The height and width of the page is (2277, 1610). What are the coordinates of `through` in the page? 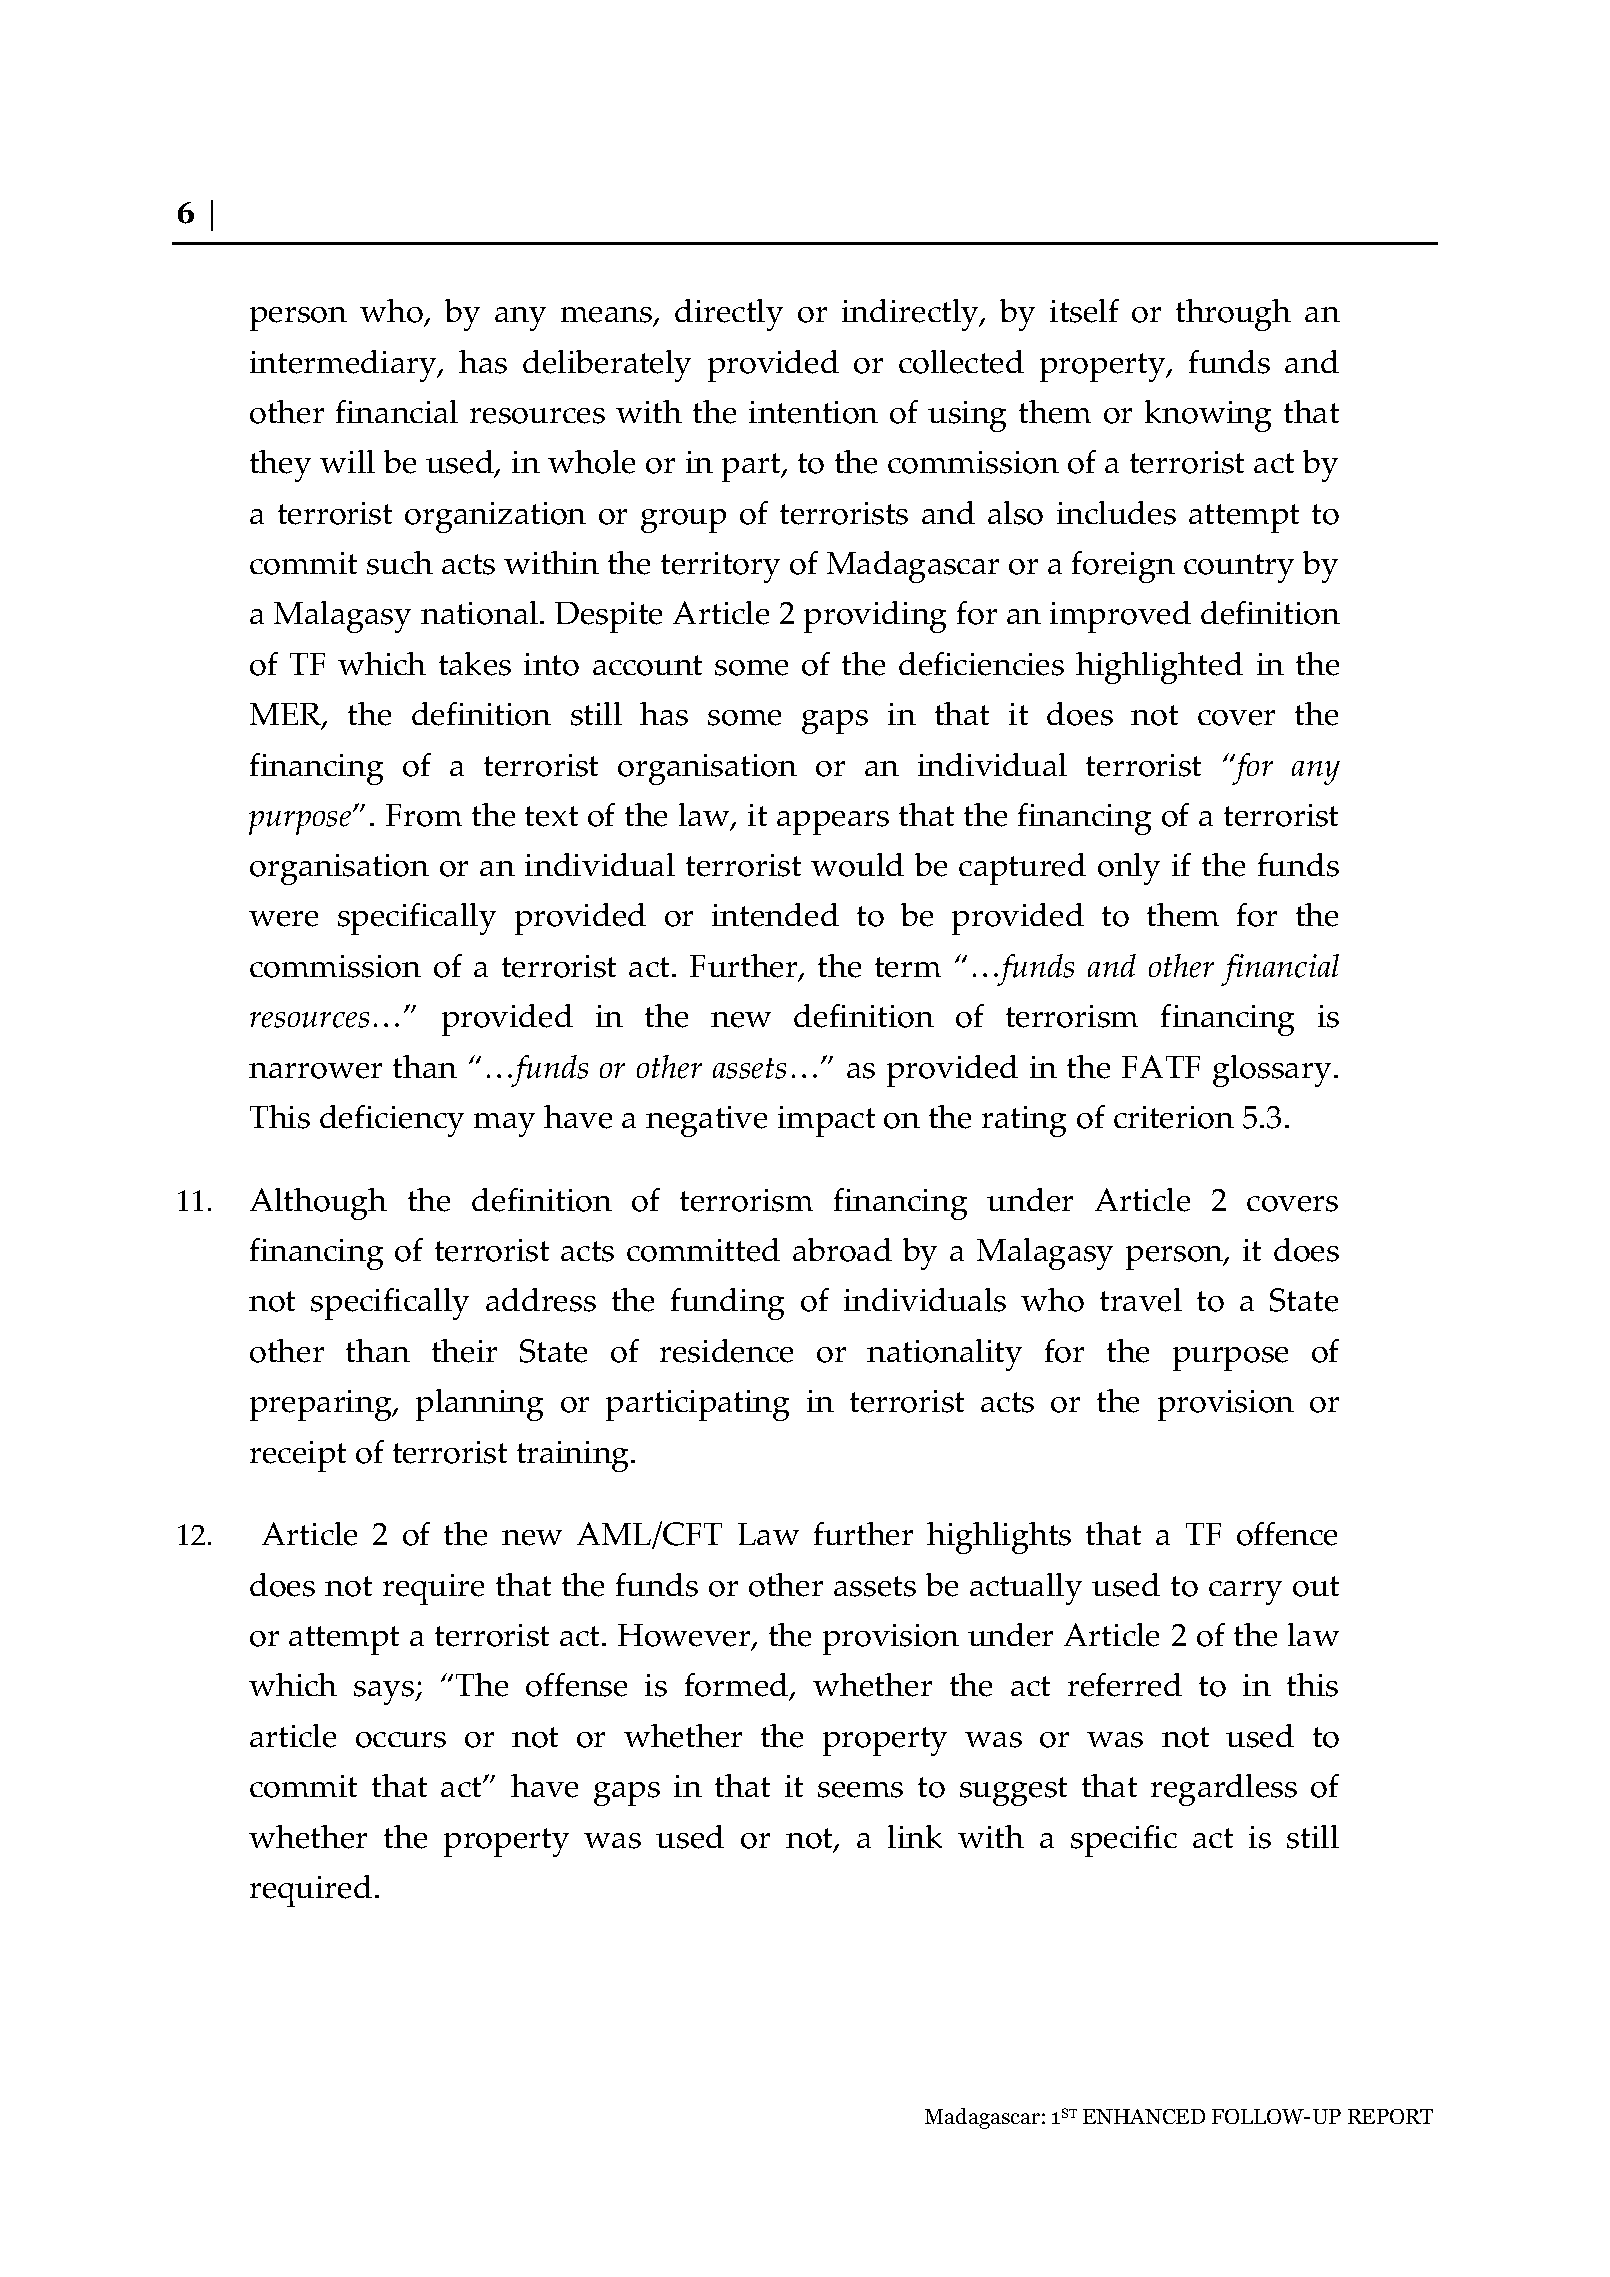 It's located at (1233, 315).
